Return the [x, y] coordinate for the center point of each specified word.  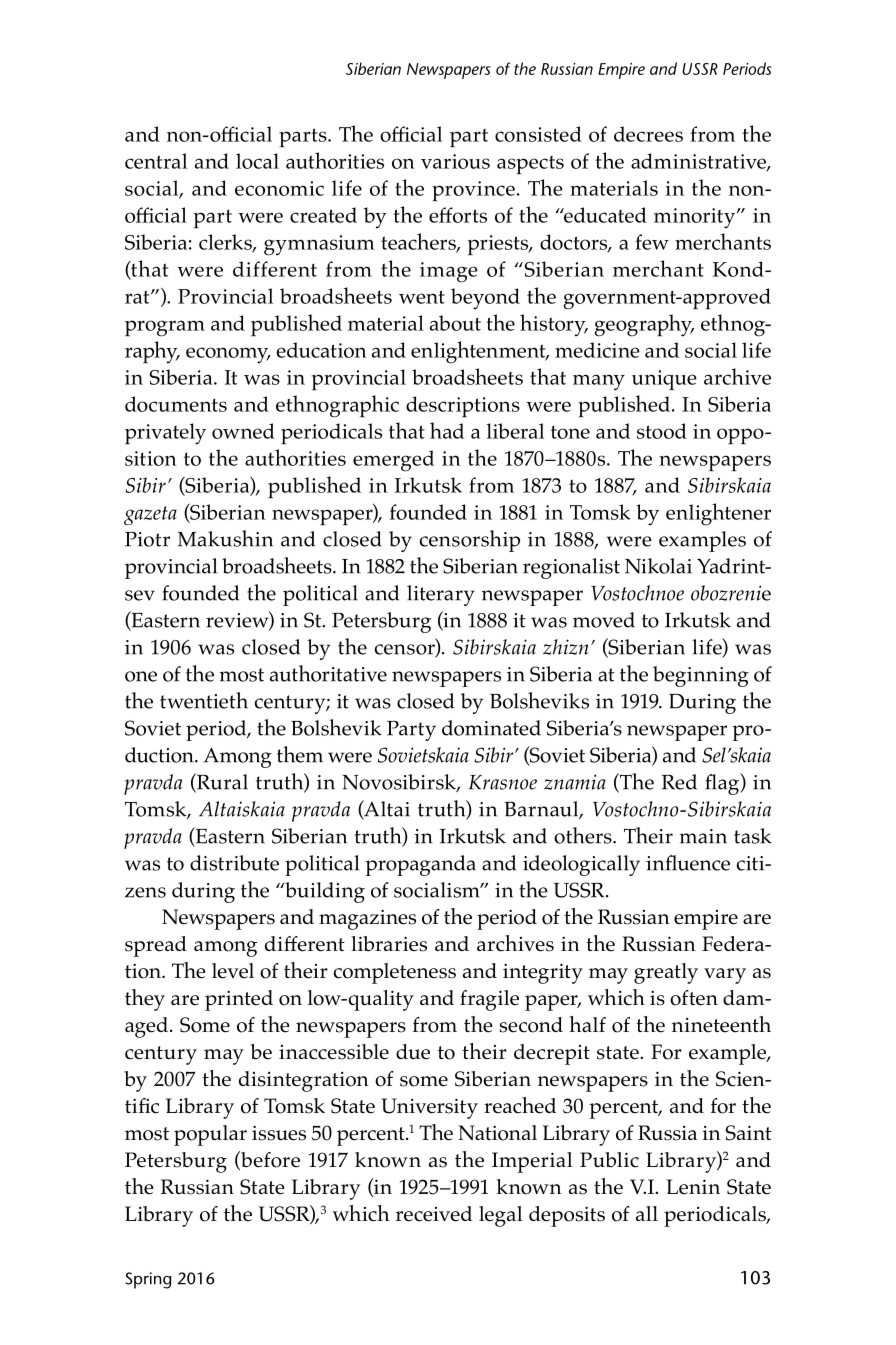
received [434, 1214]
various [455, 161]
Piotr [147, 539]
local [257, 161]
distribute [234, 863]
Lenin [693, 1187]
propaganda [420, 865]
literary [441, 595]
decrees [648, 134]
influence [688, 863]
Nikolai [658, 566]
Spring [148, 1280]
